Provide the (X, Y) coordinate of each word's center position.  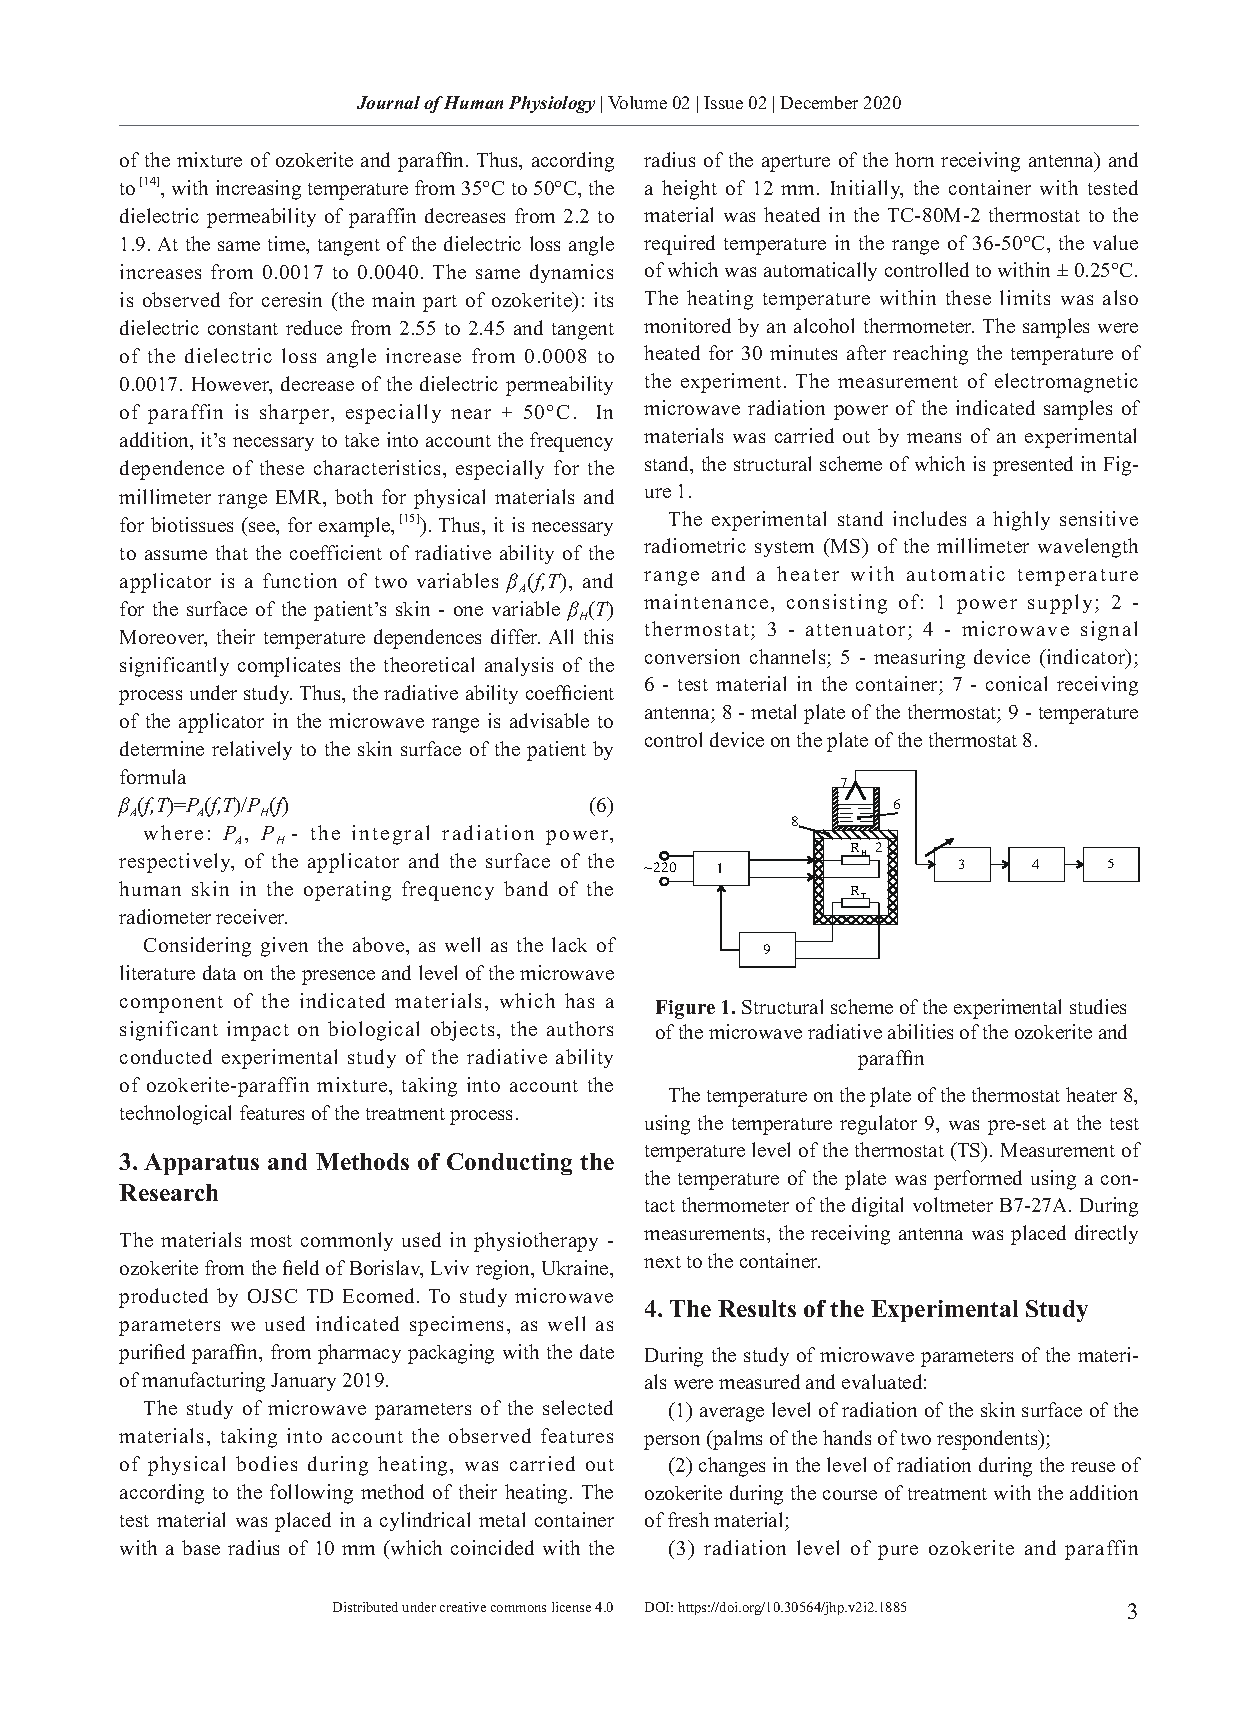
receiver (251, 916)
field (301, 1267)
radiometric (695, 545)
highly (1021, 521)
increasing (258, 190)
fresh (688, 1519)
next (662, 1262)
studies (1098, 1006)
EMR (300, 497)
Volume (637, 102)
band (526, 888)
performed (978, 1180)
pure (898, 1552)
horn (914, 159)
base (201, 1547)
